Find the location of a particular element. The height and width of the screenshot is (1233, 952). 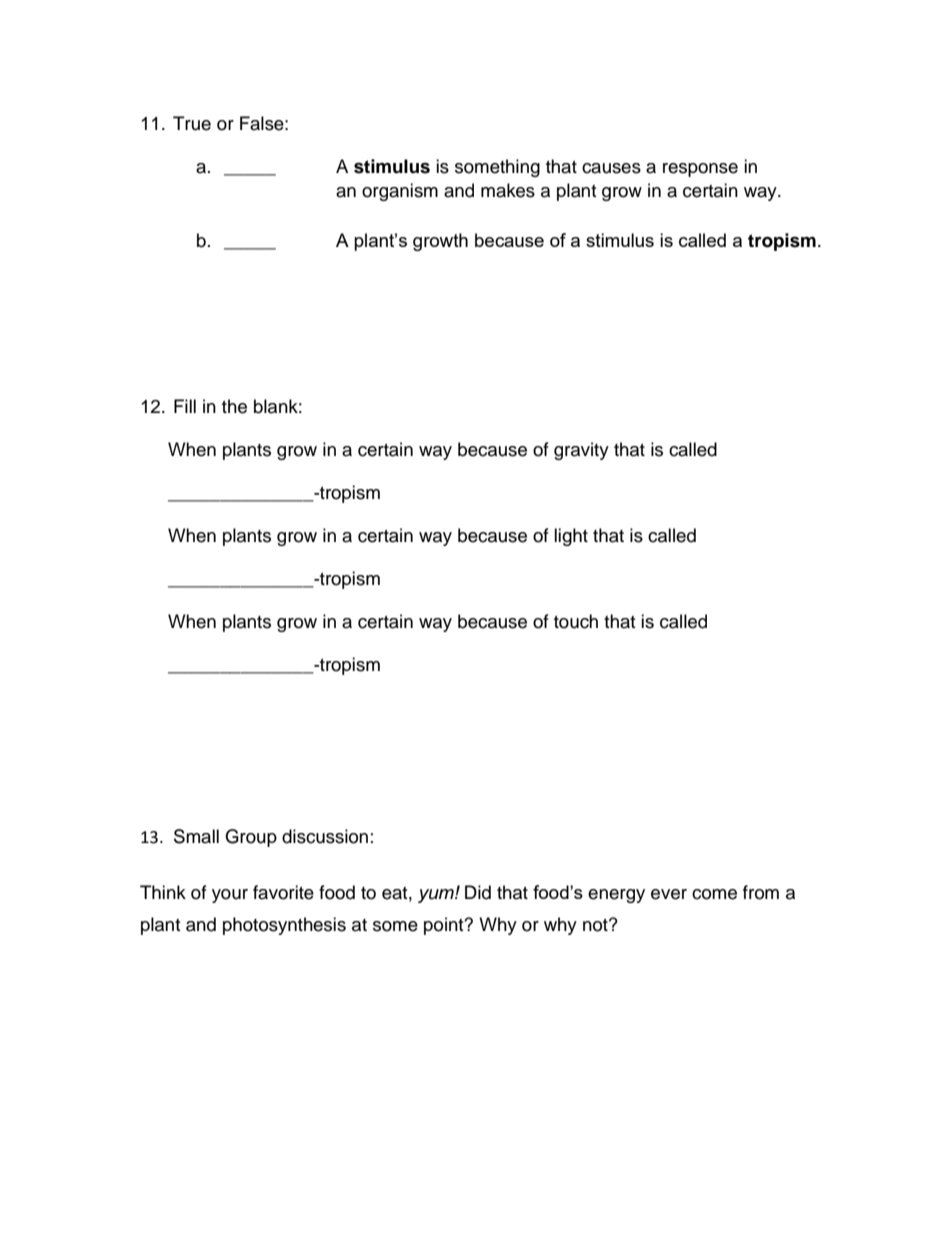

True is located at coordinates (192, 123).
